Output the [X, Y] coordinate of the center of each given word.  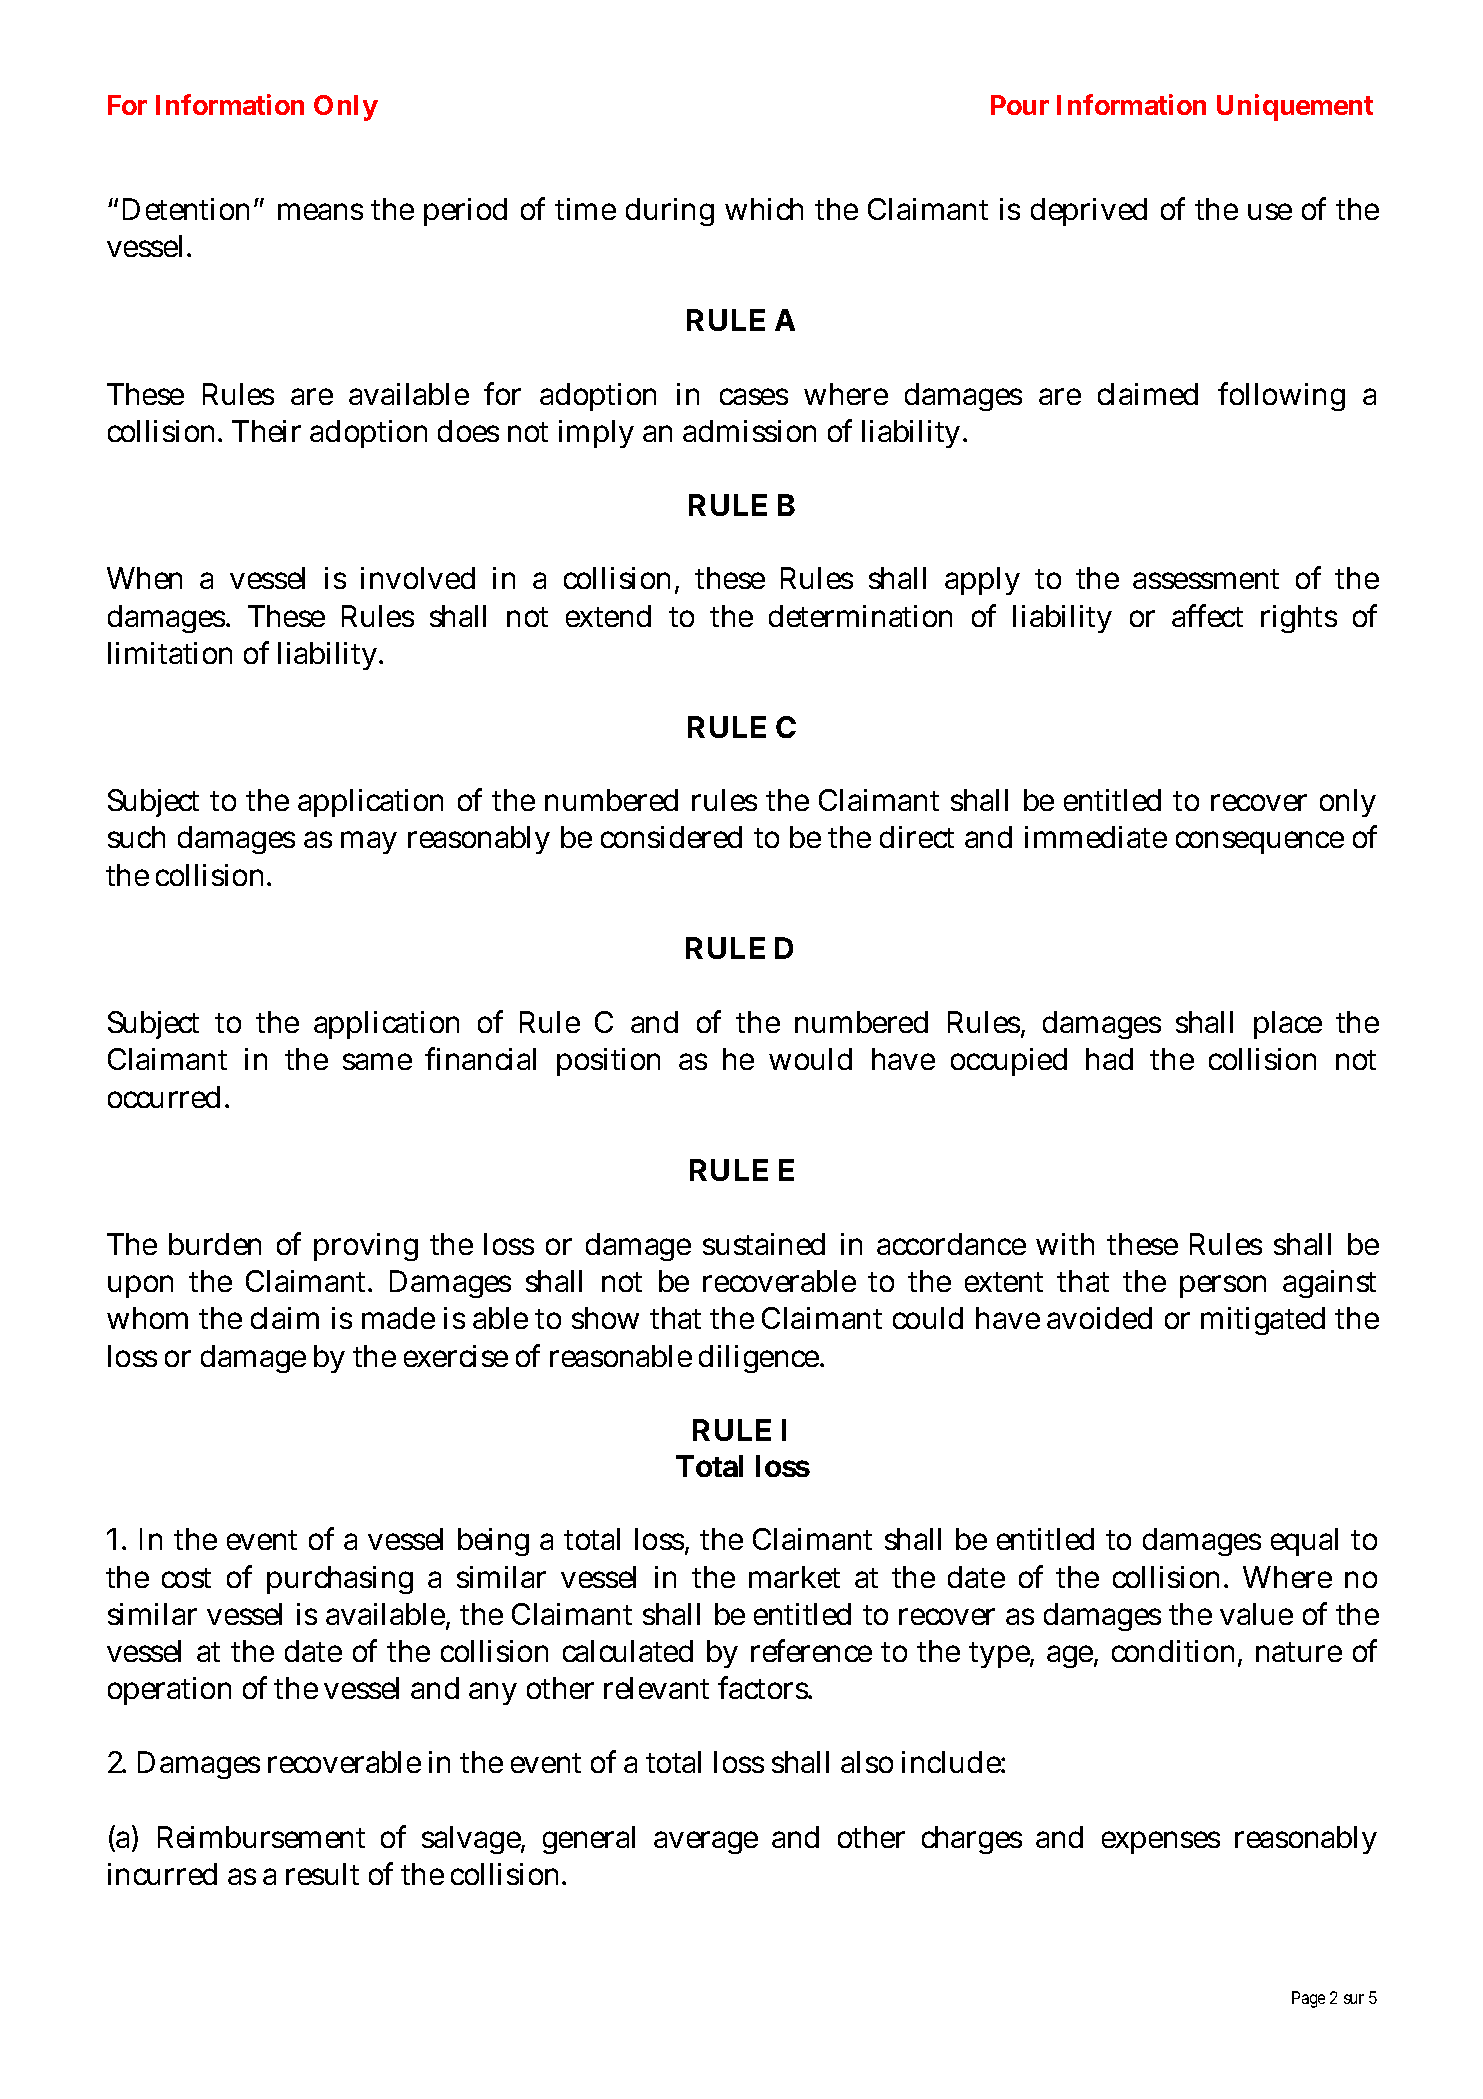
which [764, 209]
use [1270, 211]
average [706, 1842]
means [320, 211]
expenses [1161, 1842]
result [322, 1874]
